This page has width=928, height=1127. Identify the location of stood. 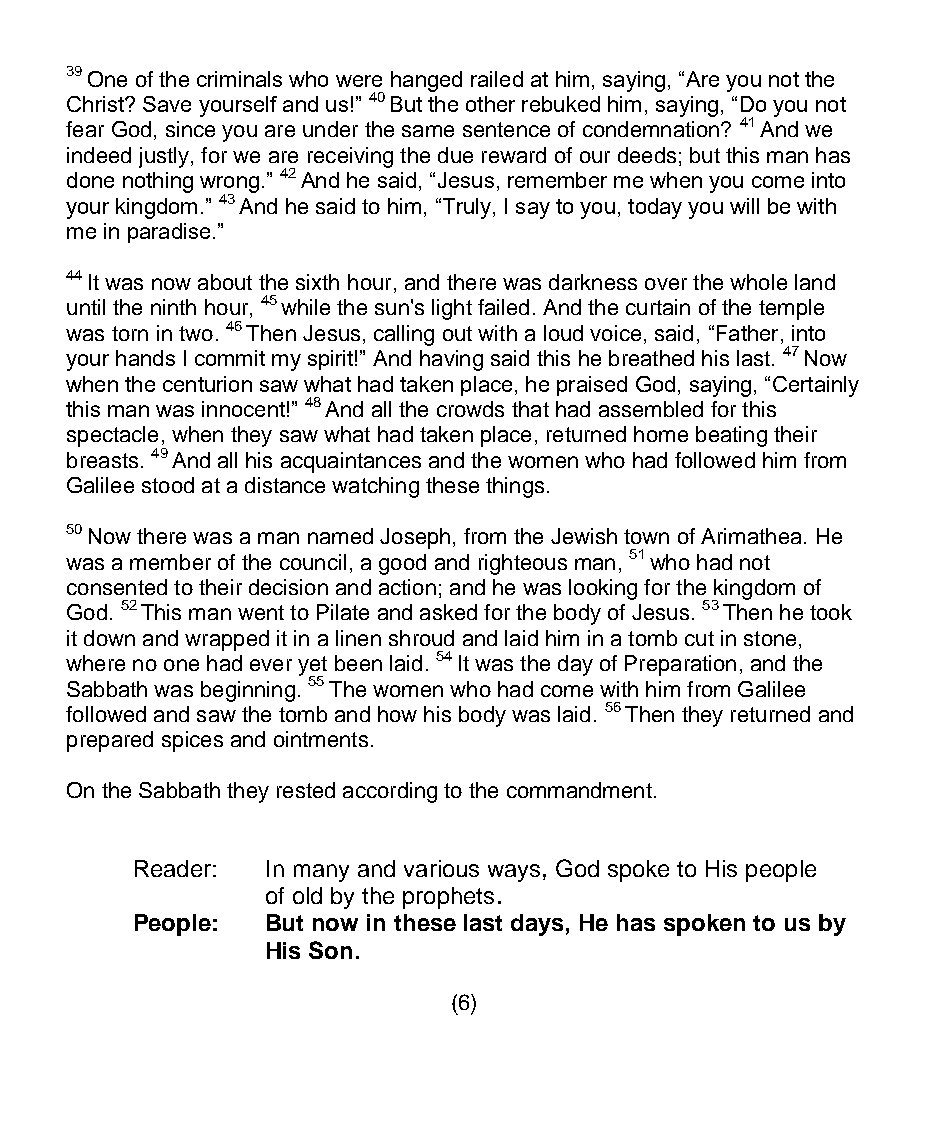
(168, 485).
